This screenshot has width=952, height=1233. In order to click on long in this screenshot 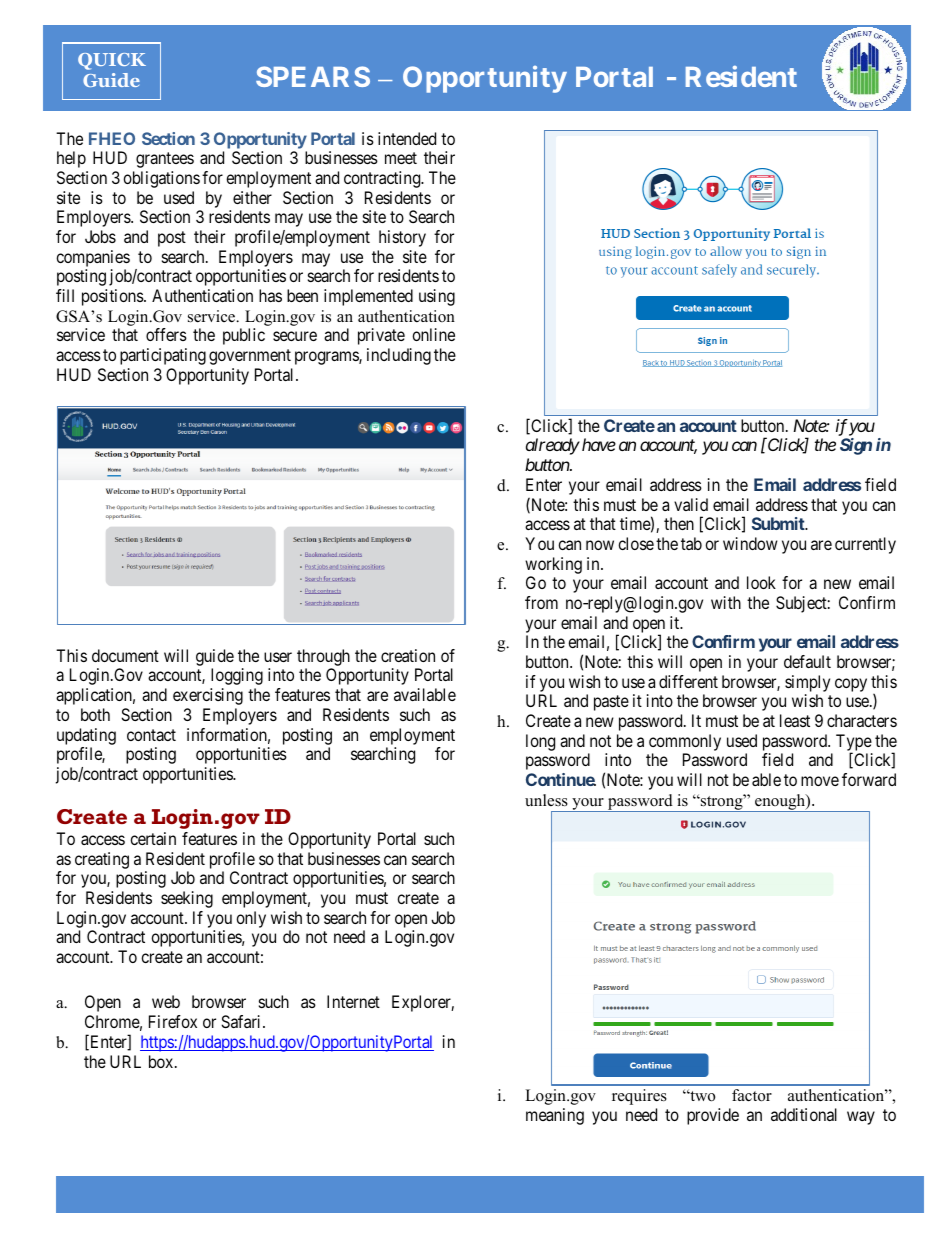, I will do `click(540, 742)`.
